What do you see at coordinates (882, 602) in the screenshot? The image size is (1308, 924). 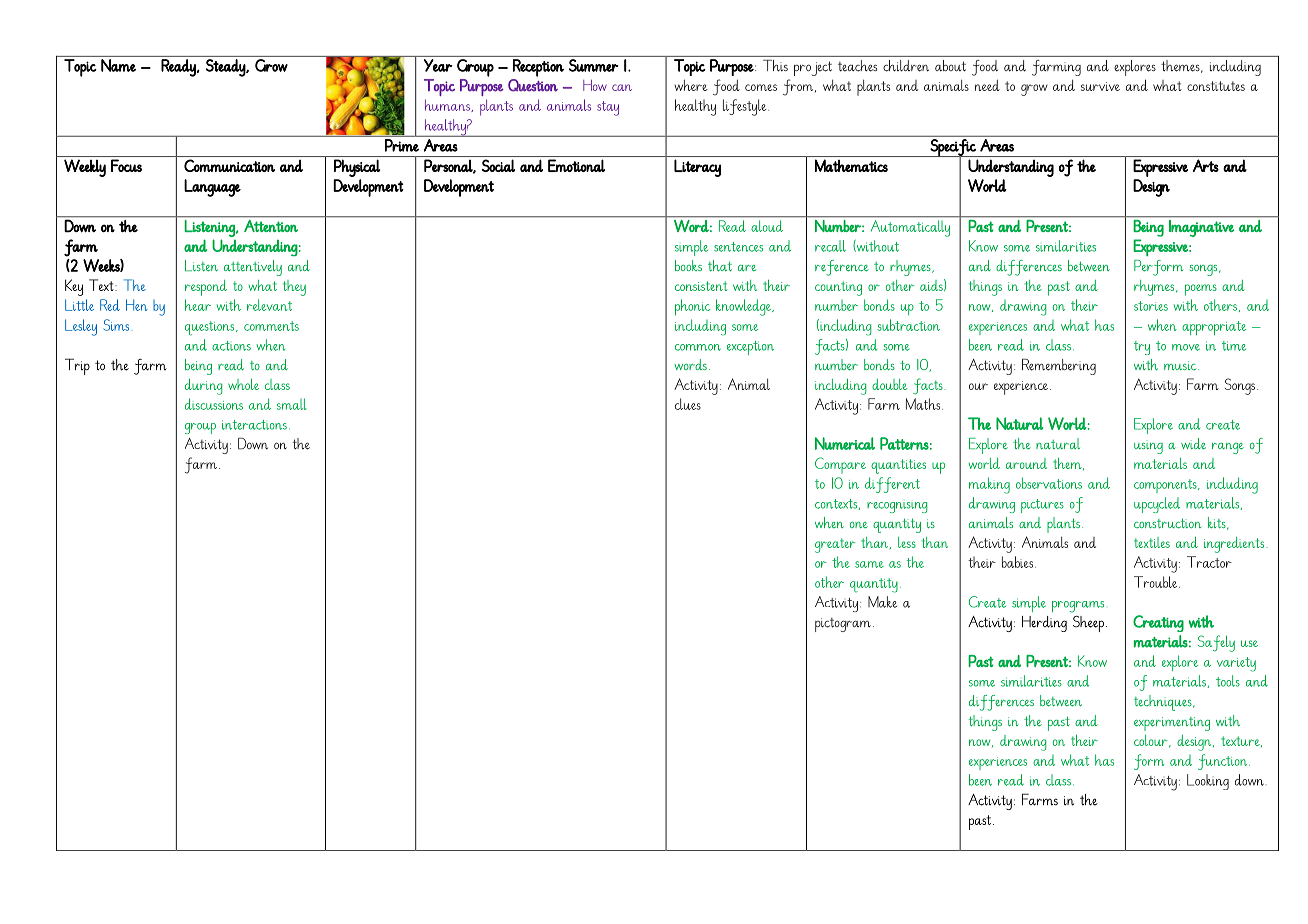 I see `Make` at bounding box center [882, 602].
